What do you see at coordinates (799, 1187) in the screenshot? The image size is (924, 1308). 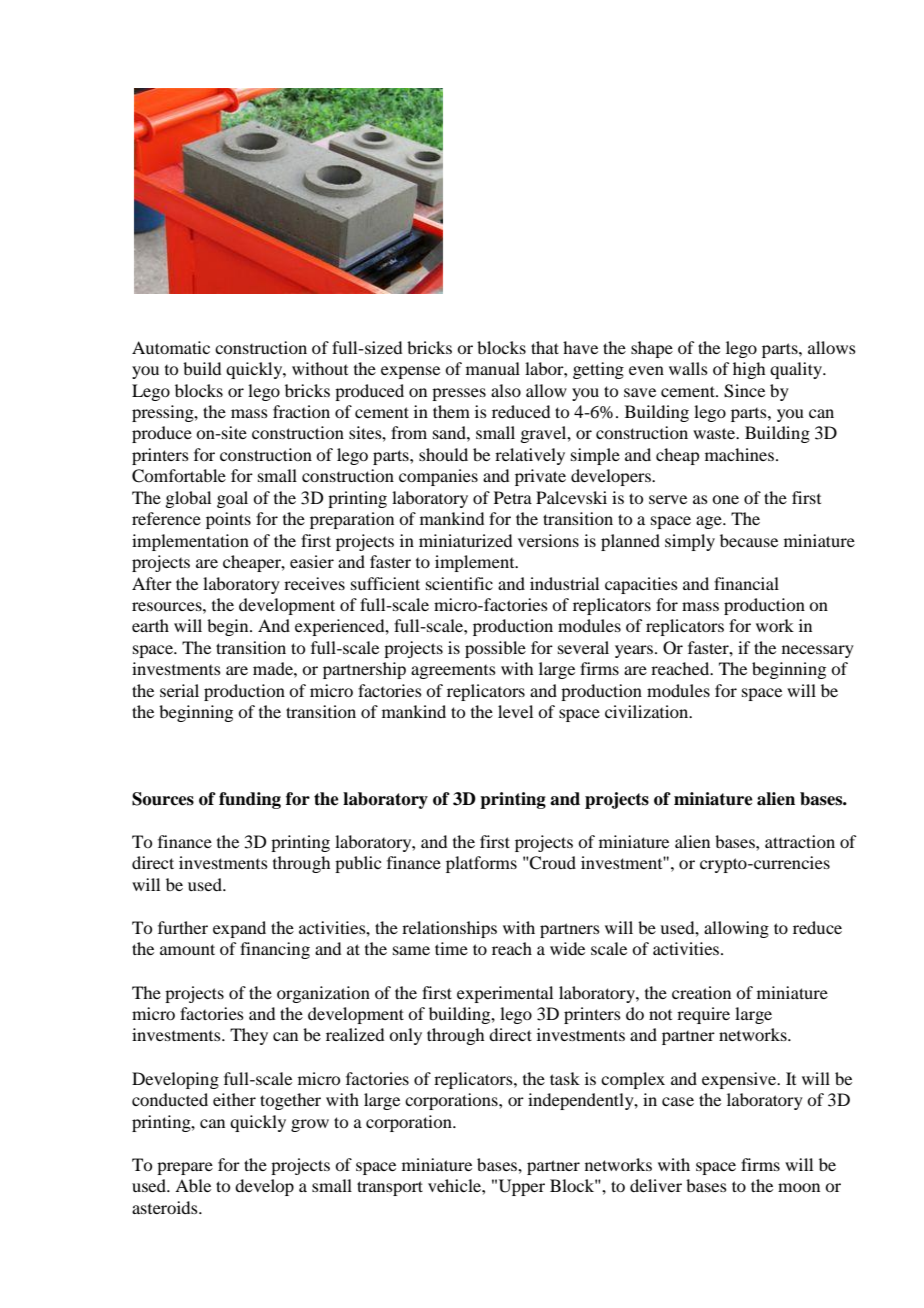 I see `moon` at bounding box center [799, 1187].
